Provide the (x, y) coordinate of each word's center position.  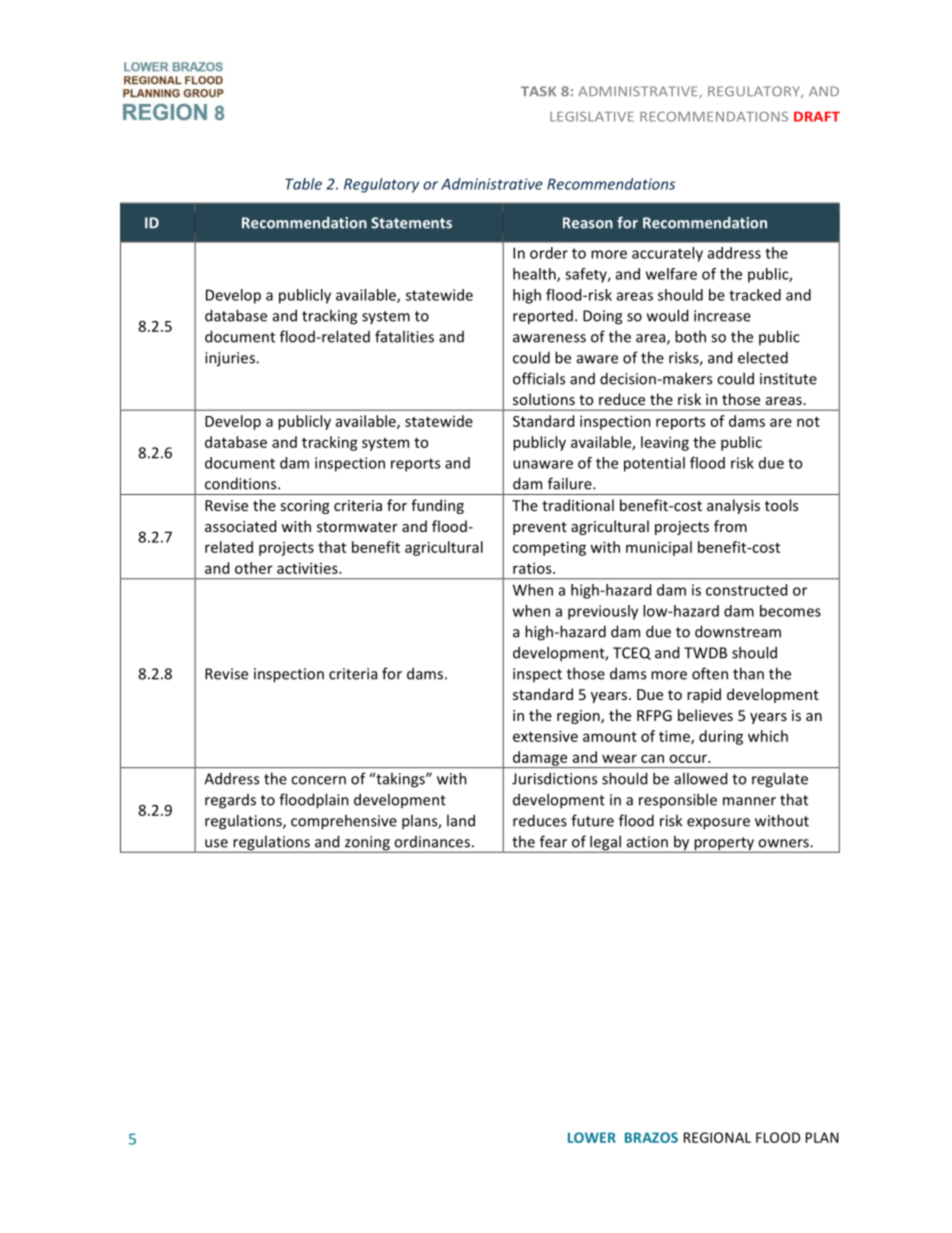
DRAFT (817, 116)
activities (308, 568)
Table (303, 184)
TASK (538, 91)
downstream (738, 631)
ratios (533, 568)
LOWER (592, 1137)
